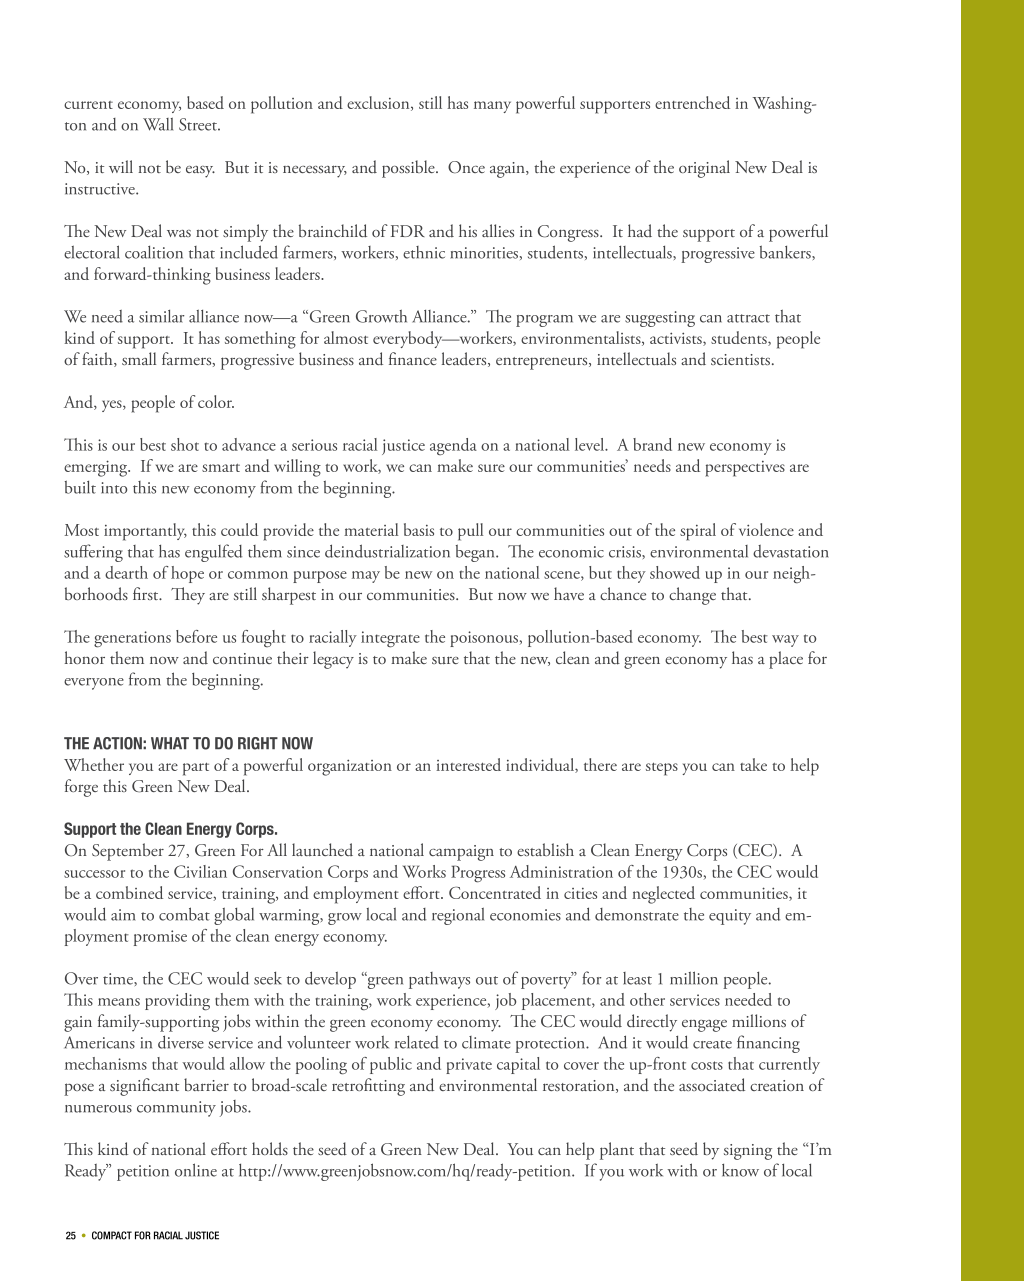  What do you see at coordinates (390, 639) in the page?
I see `integrate` at bounding box center [390, 639].
